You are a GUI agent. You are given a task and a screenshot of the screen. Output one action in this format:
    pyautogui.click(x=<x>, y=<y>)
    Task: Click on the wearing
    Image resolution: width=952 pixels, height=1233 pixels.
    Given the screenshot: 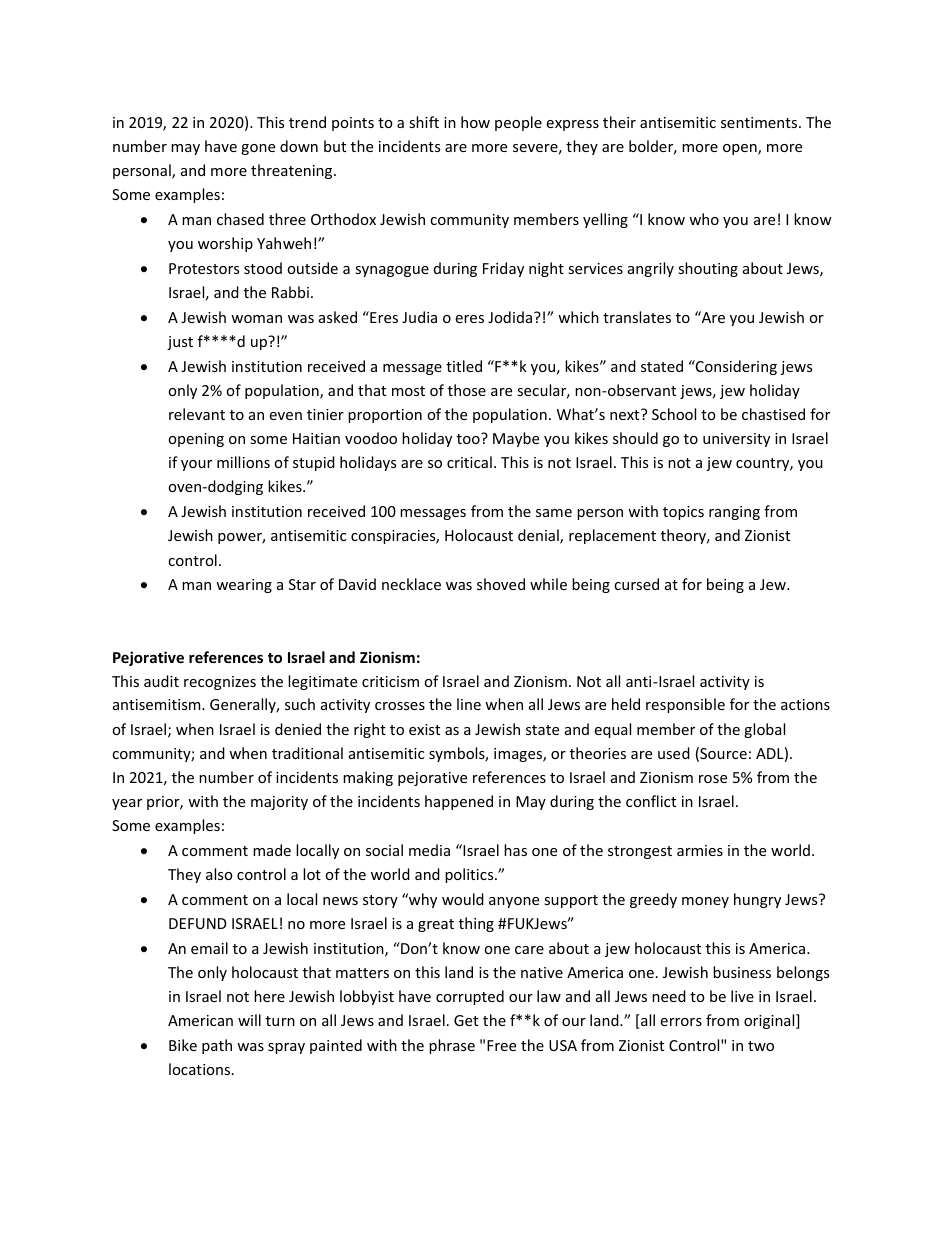 What is the action you would take?
    pyautogui.click(x=244, y=586)
